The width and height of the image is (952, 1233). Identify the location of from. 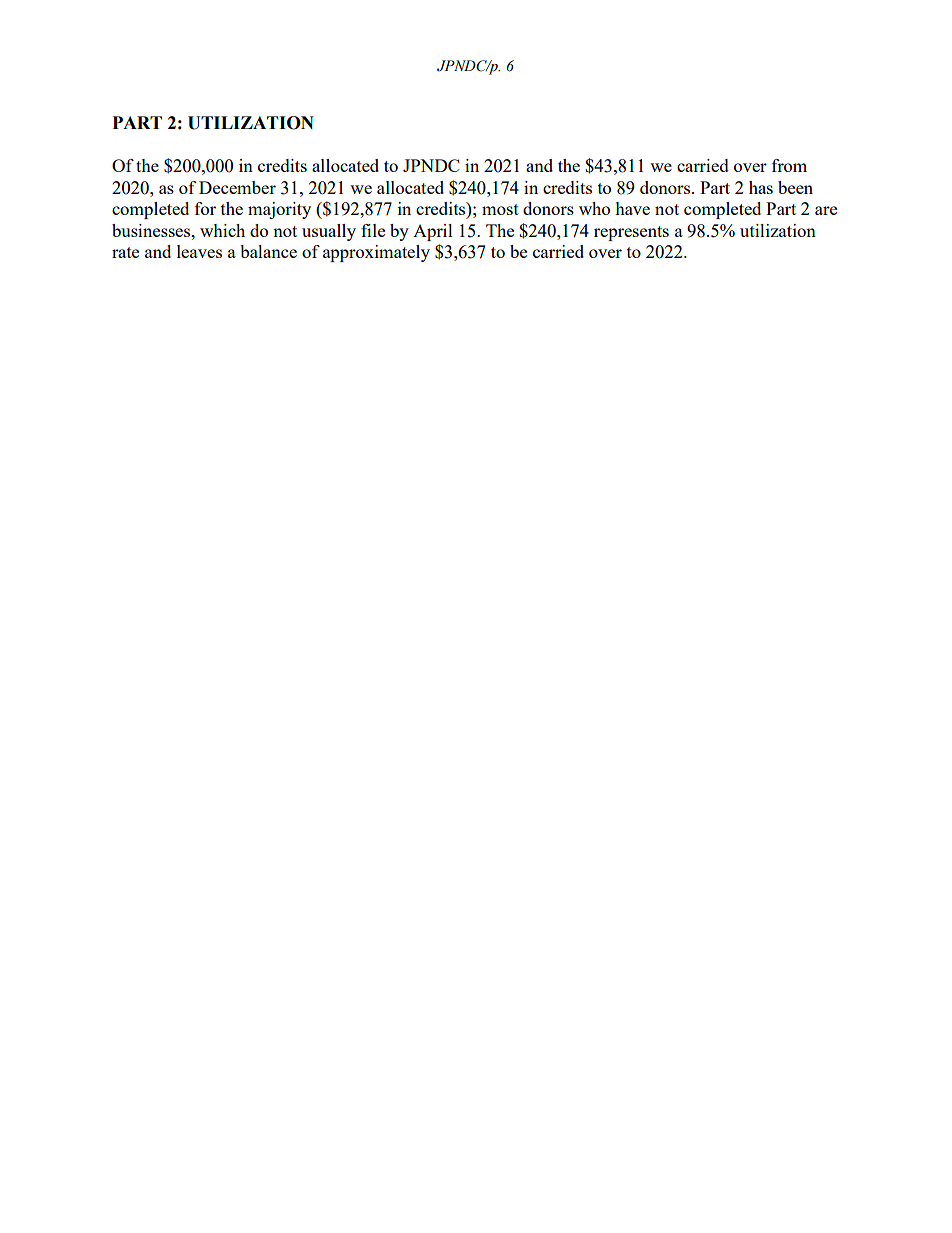
(789, 165).
